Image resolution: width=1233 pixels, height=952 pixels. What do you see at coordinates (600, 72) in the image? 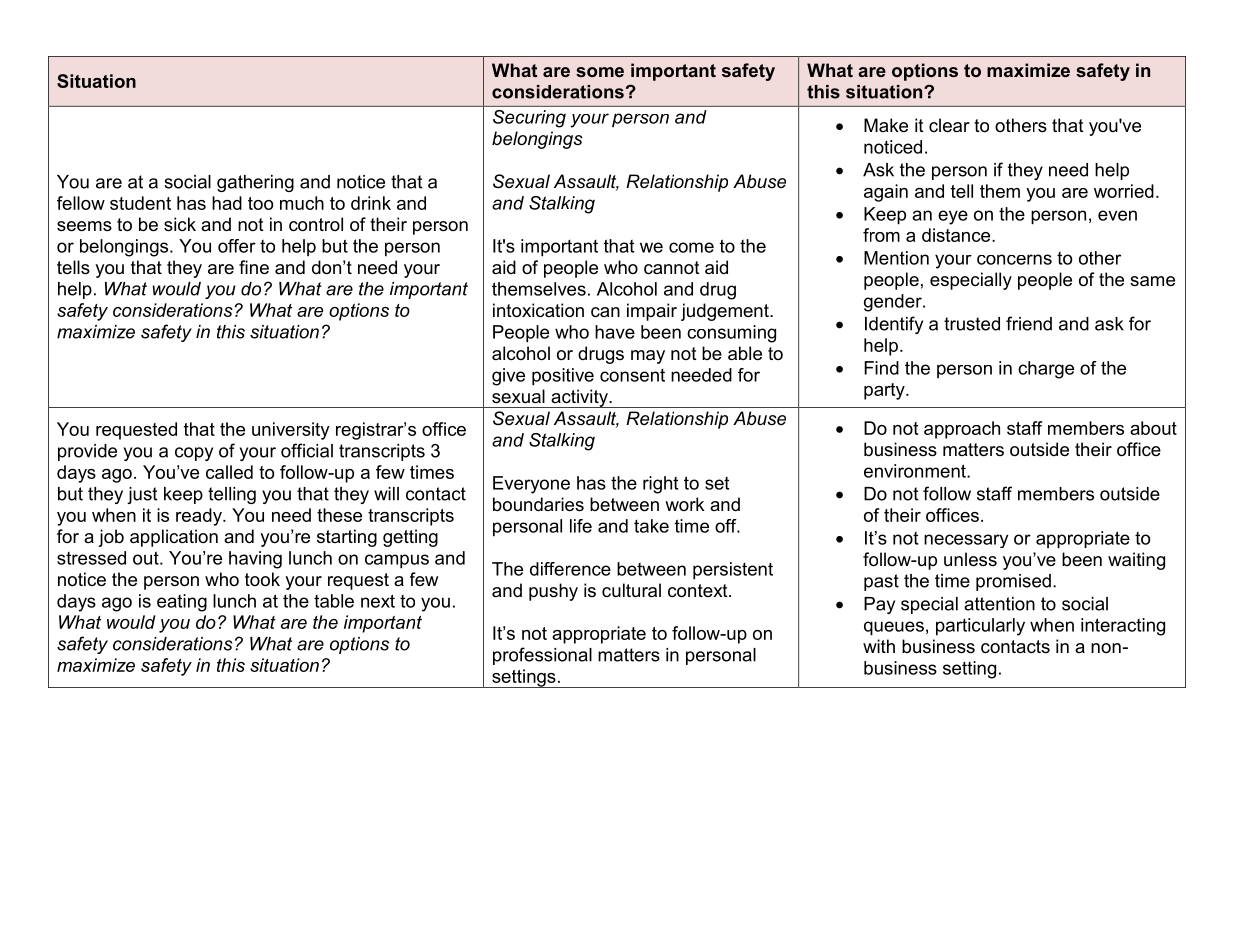
I see `some` at bounding box center [600, 72].
